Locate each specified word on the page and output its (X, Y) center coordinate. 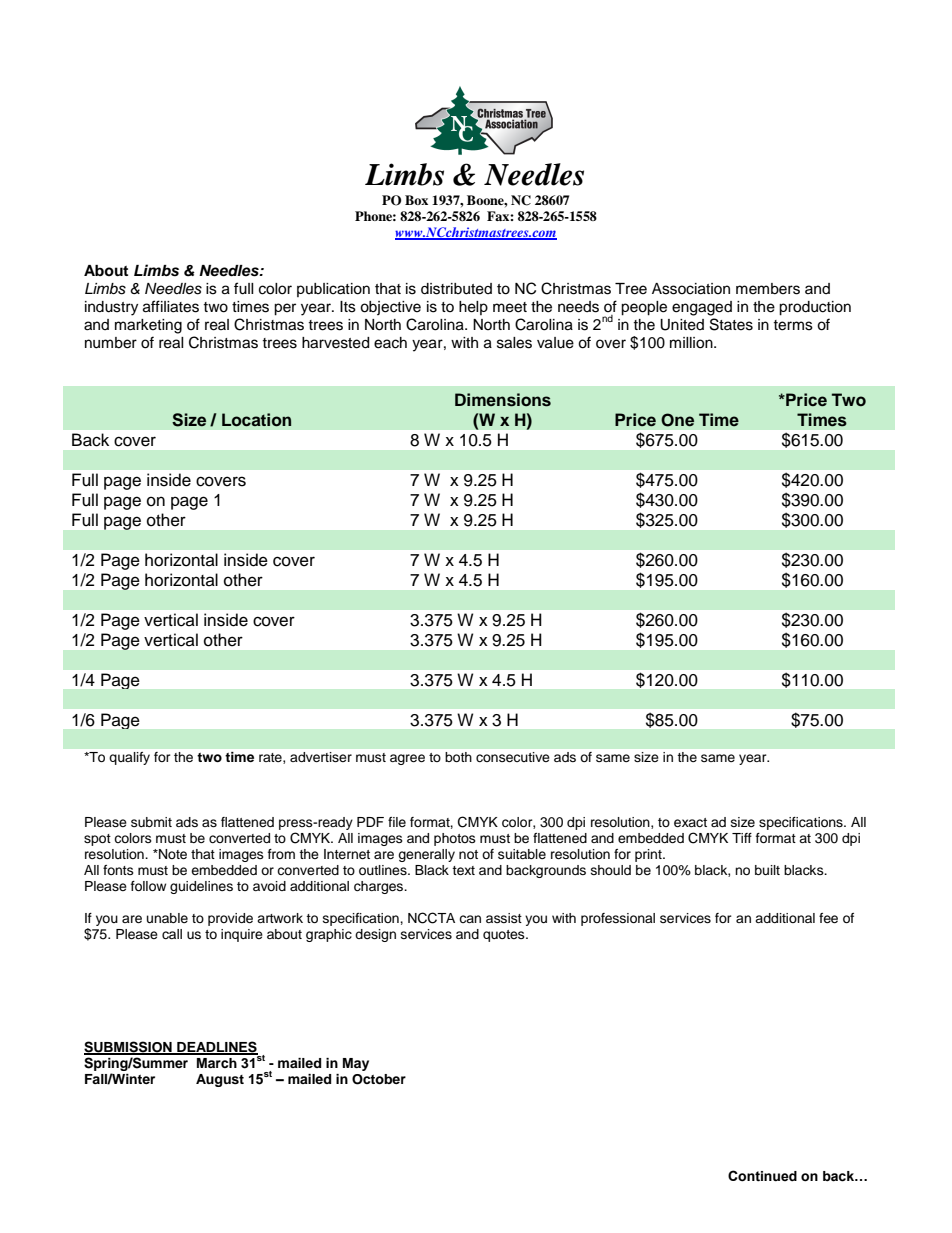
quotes (505, 936)
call (172, 934)
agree (407, 759)
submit (151, 822)
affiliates (171, 306)
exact (690, 822)
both (458, 757)
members (768, 289)
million (692, 343)
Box (416, 200)
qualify (130, 758)
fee (828, 918)
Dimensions (503, 400)
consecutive (512, 757)
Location (256, 420)
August (220, 1080)
